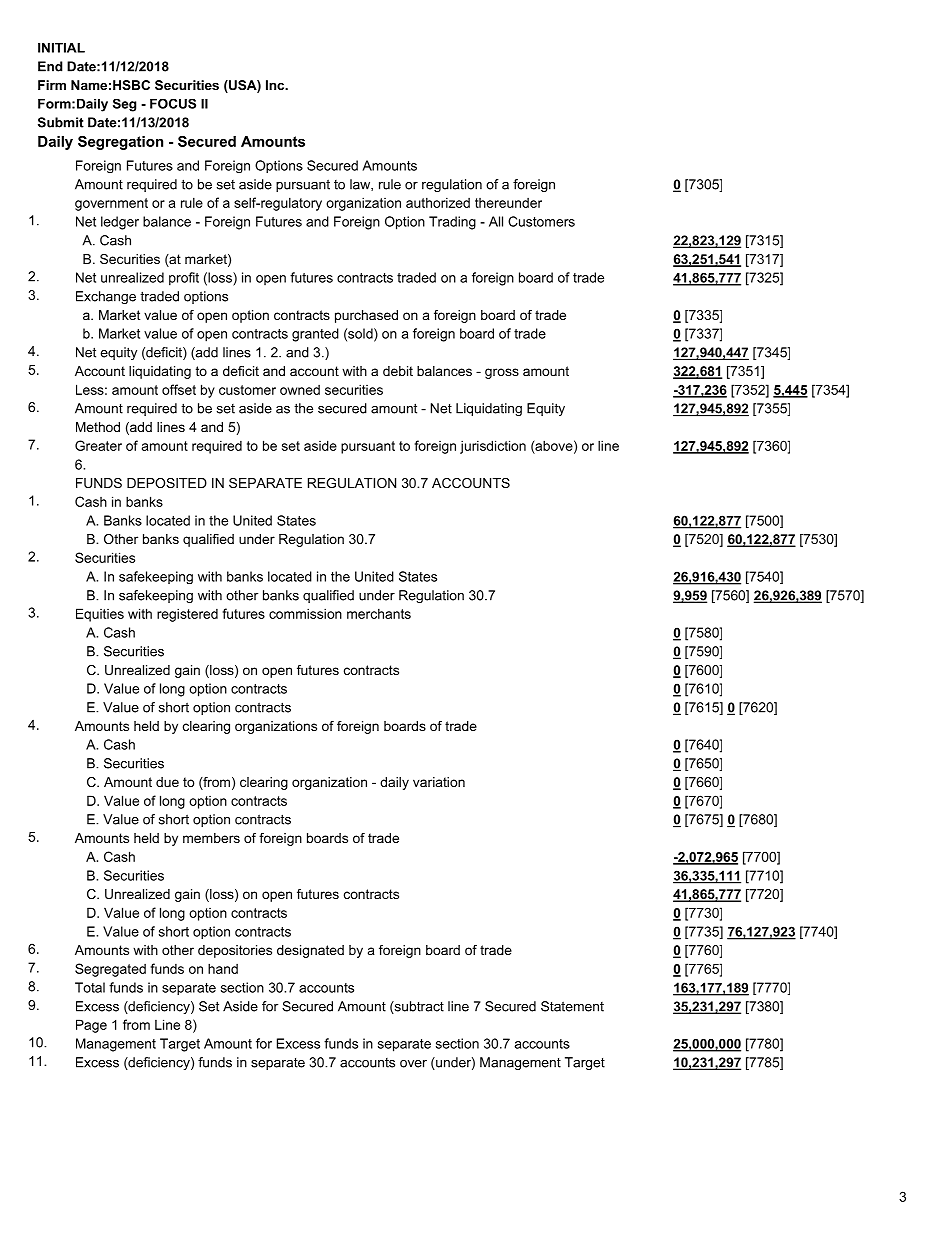 The width and height of the screenshot is (952, 1233). Describe the element at coordinates (276, 85) in the screenshot. I see `Inc` at that location.
